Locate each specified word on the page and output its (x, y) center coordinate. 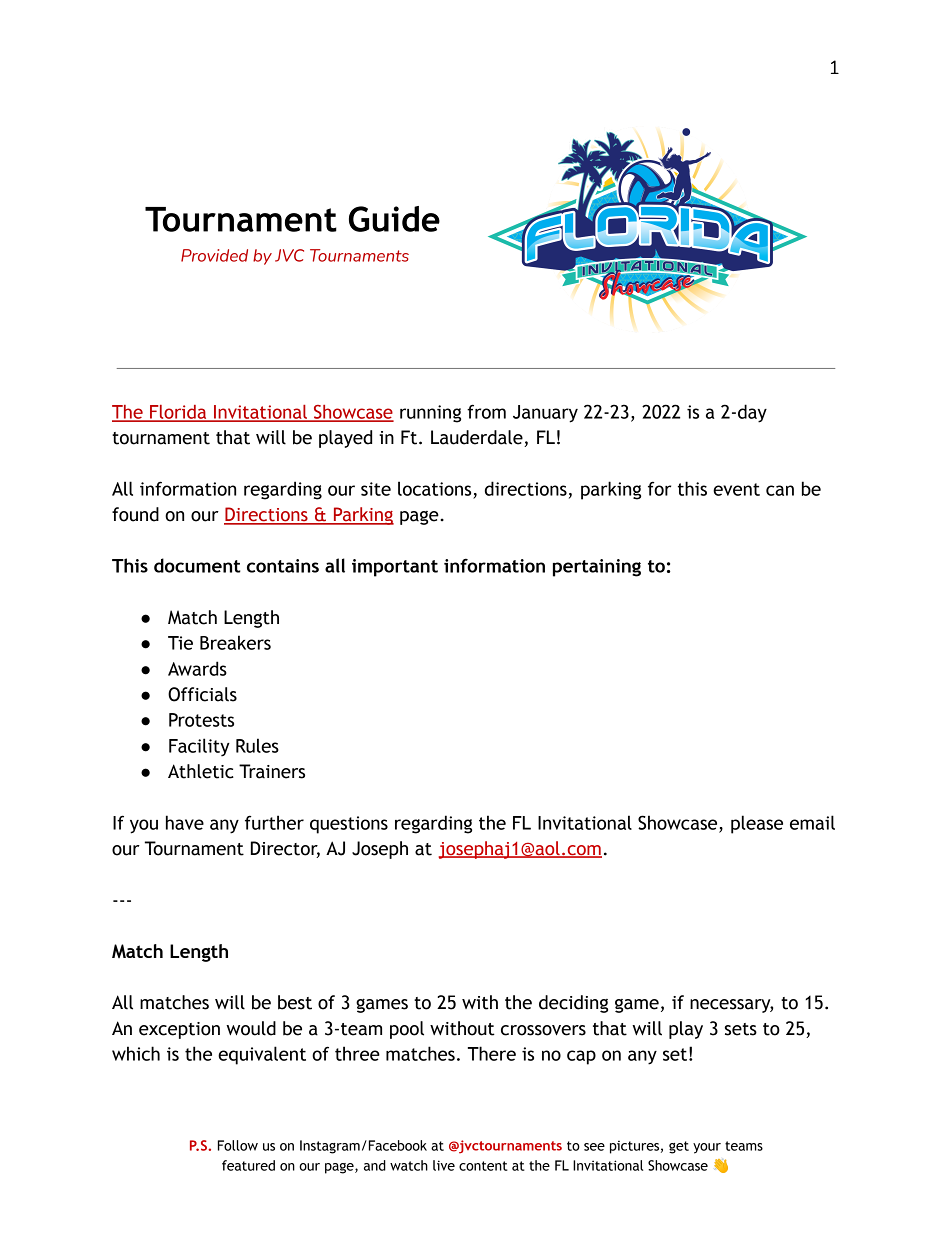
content (483, 1166)
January (545, 414)
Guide (394, 219)
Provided (214, 255)
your (707, 1148)
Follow (238, 1145)
